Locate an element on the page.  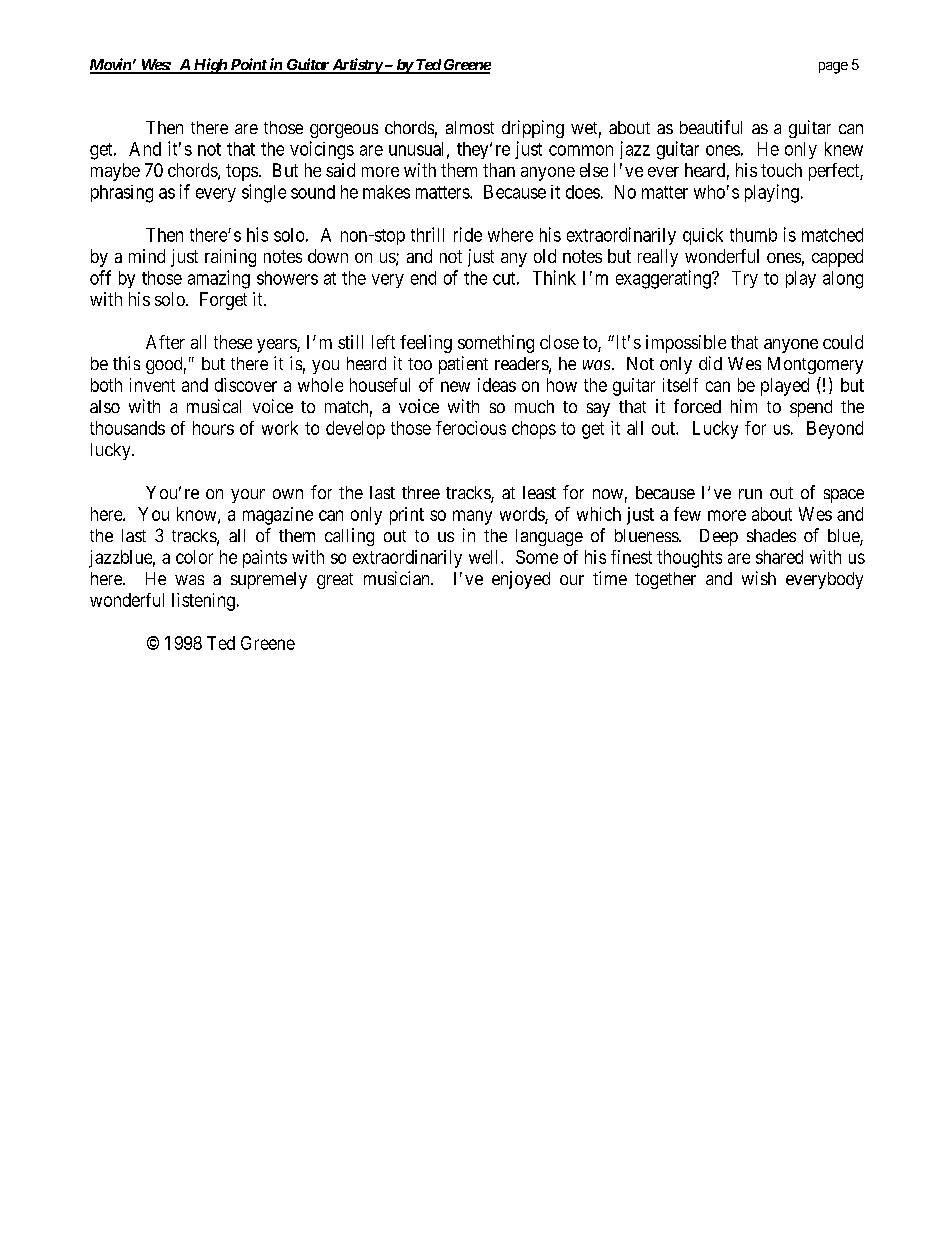
page is located at coordinates (833, 68).
